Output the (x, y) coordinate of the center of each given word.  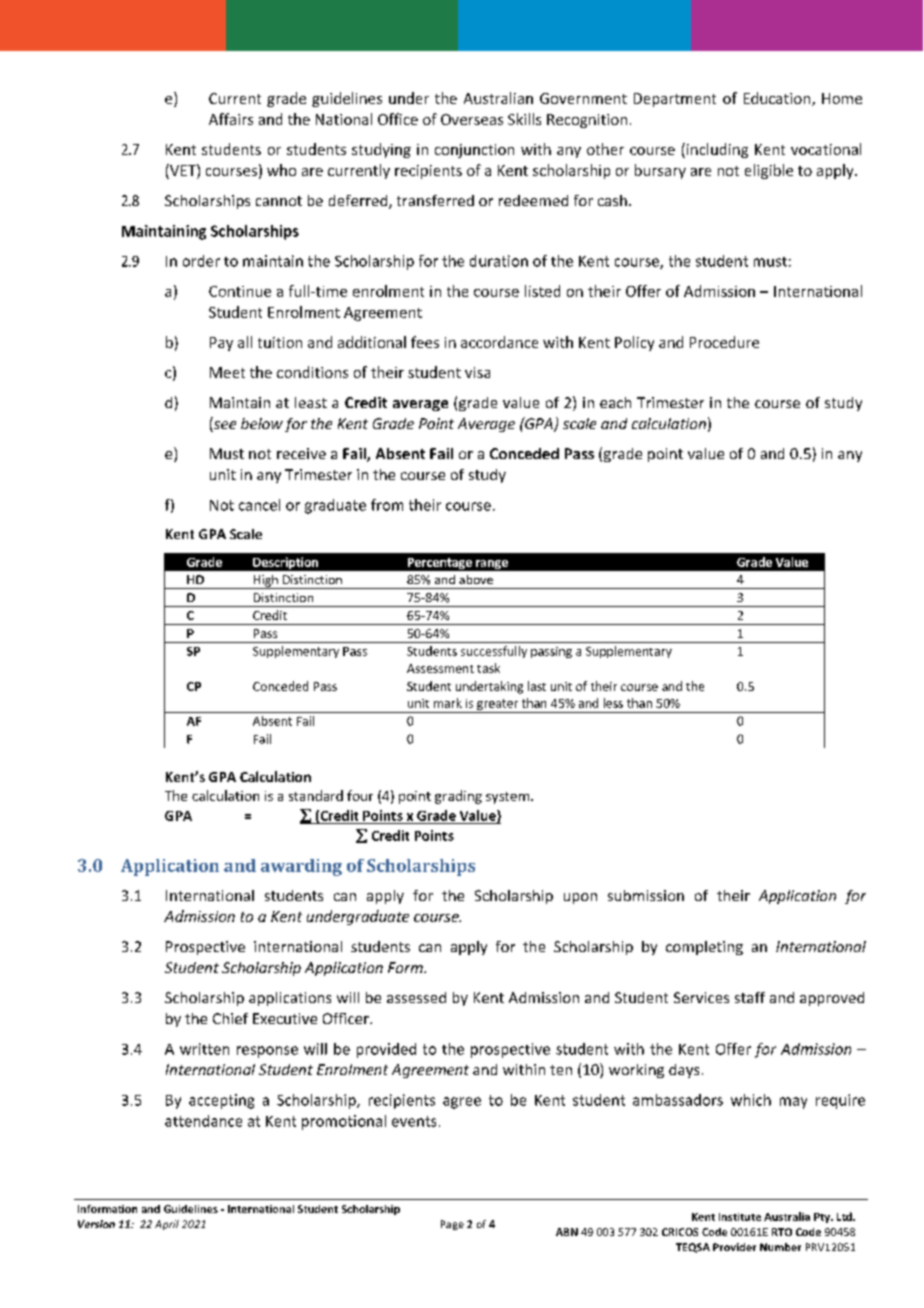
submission (646, 895)
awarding (301, 867)
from (387, 505)
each (615, 402)
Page (452, 1225)
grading (458, 797)
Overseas (472, 119)
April (167, 1225)
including (716, 150)
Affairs (231, 119)
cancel (259, 505)
